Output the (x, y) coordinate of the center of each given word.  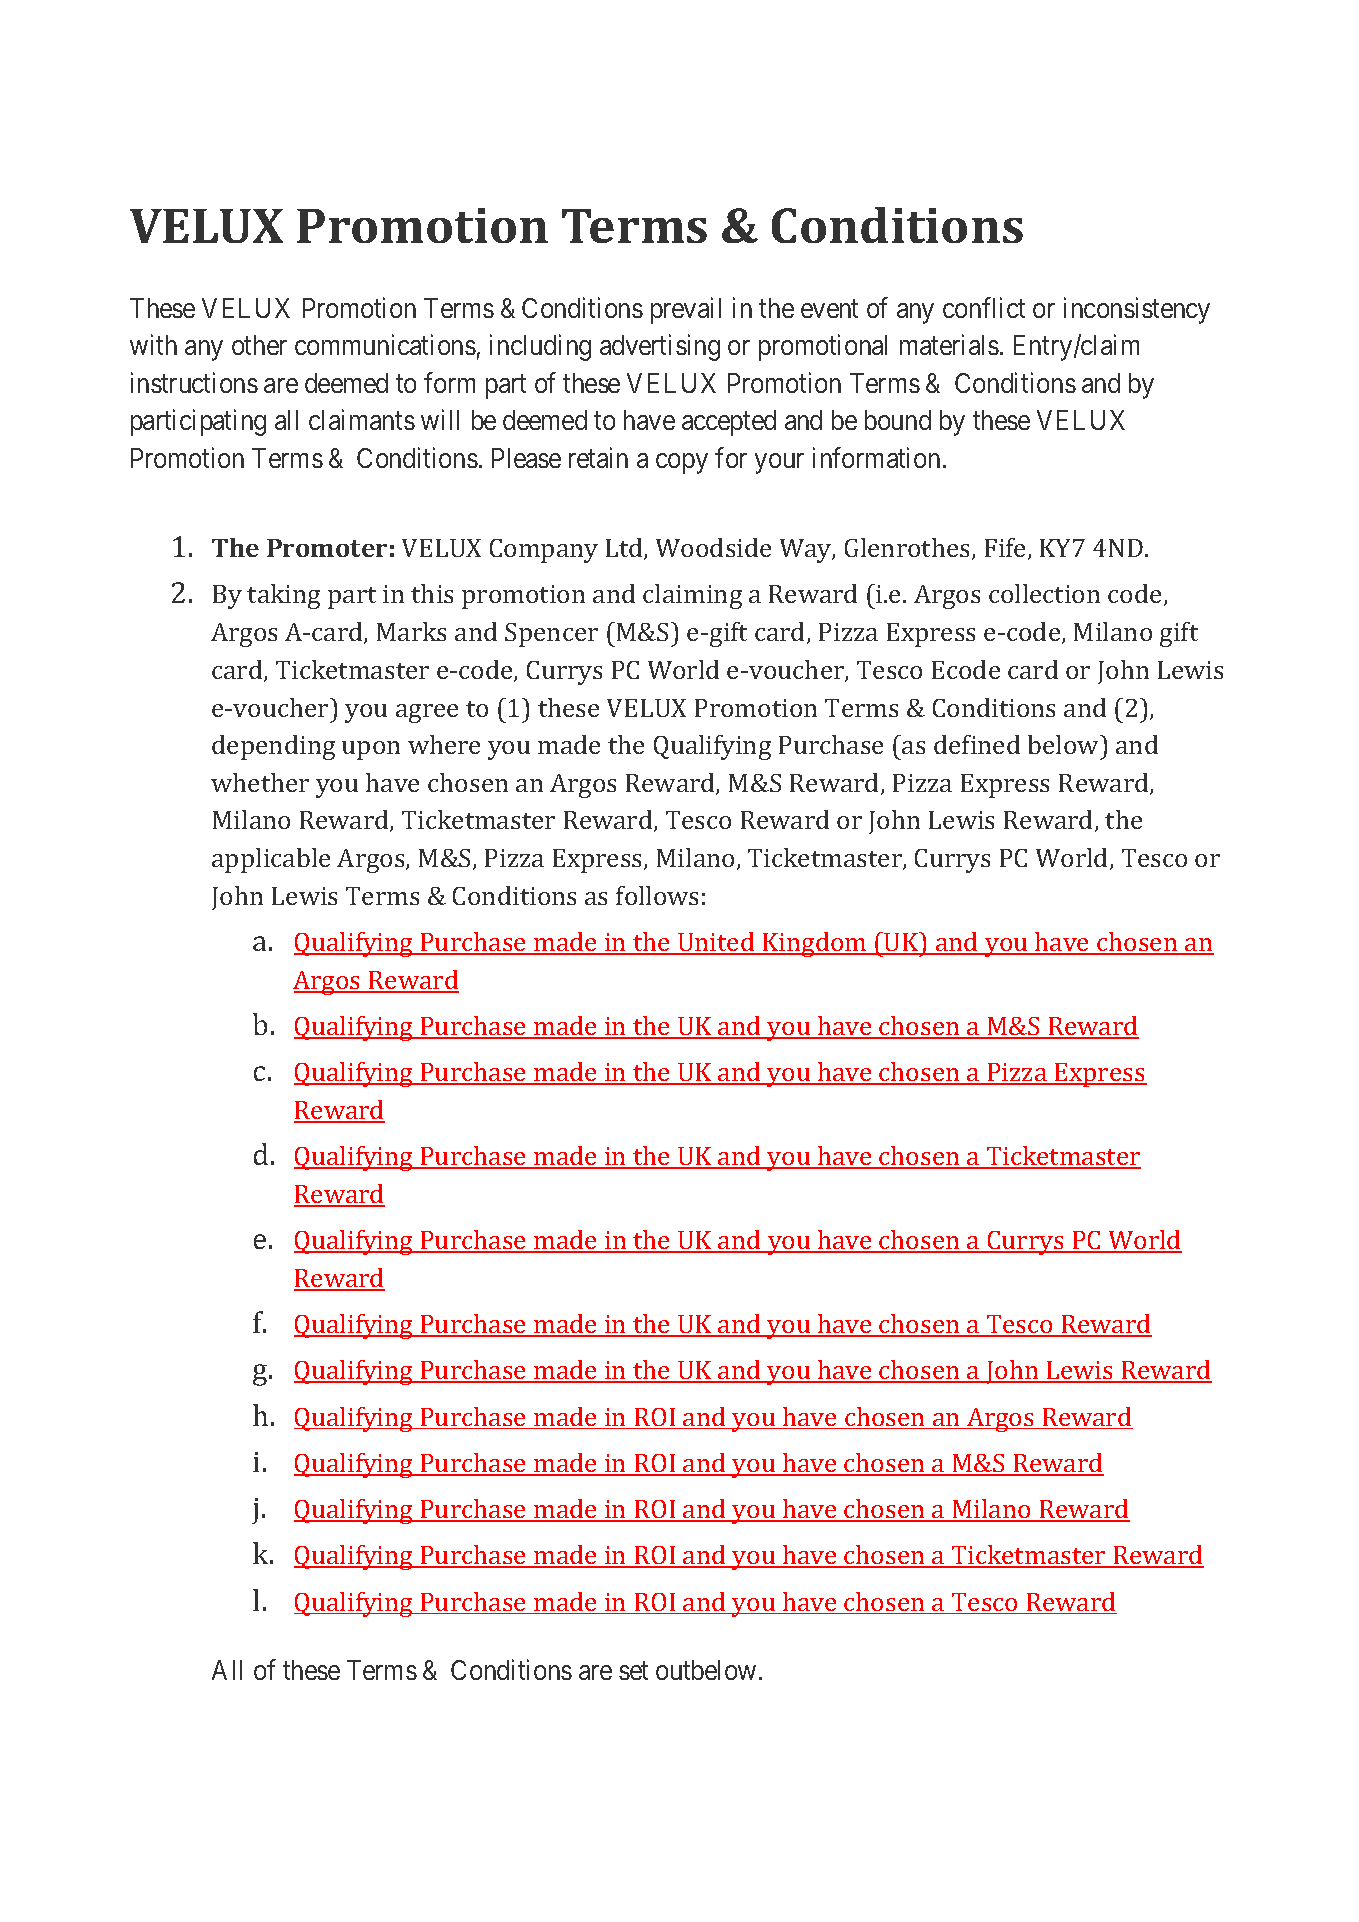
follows (657, 895)
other (259, 345)
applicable (271, 860)
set (633, 1671)
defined (977, 744)
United (716, 943)
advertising (660, 347)
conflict (984, 307)
